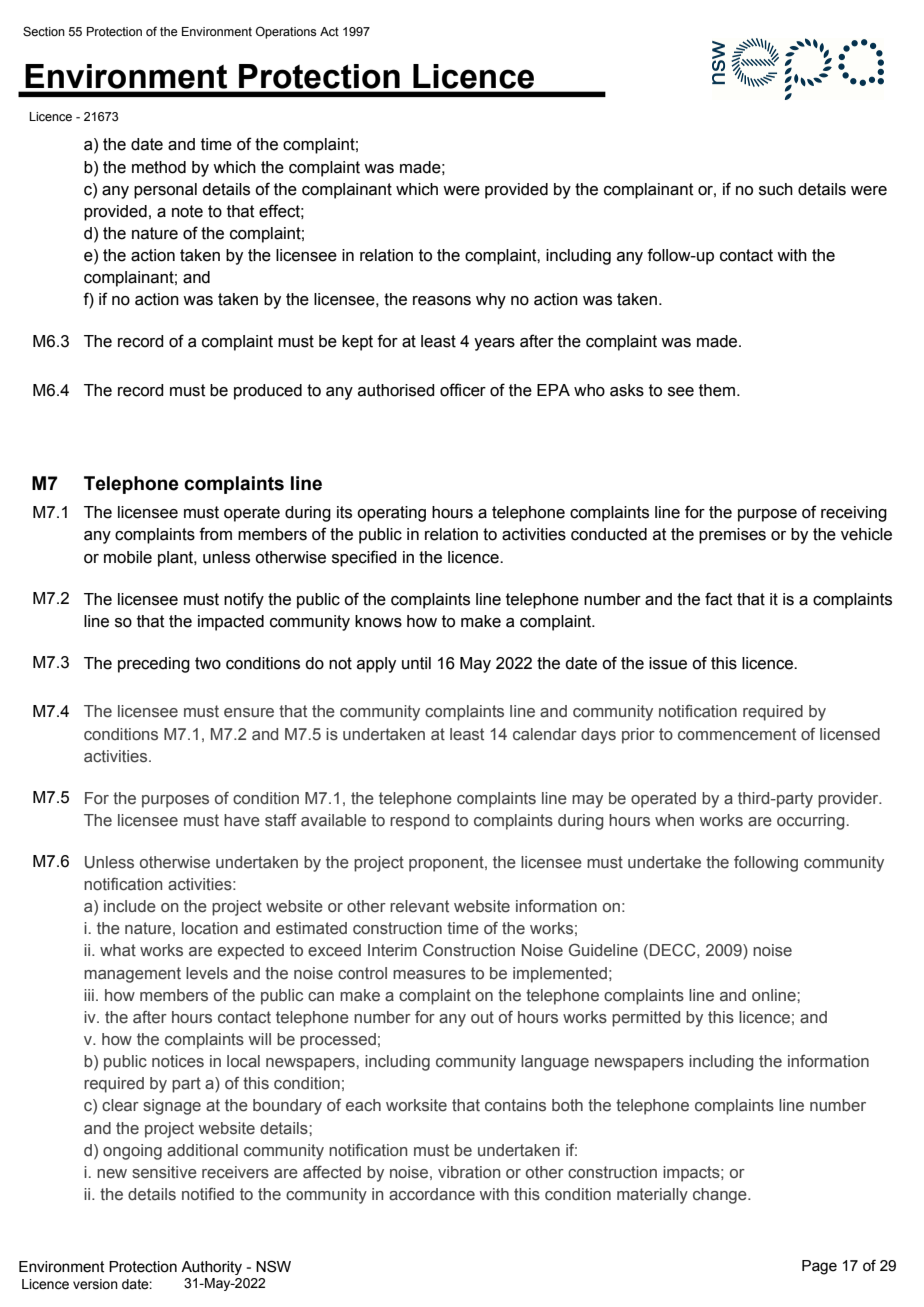 This document has height=1307, width=924. What do you see at coordinates (718, 390) in the document?
I see `them` at bounding box center [718, 390].
